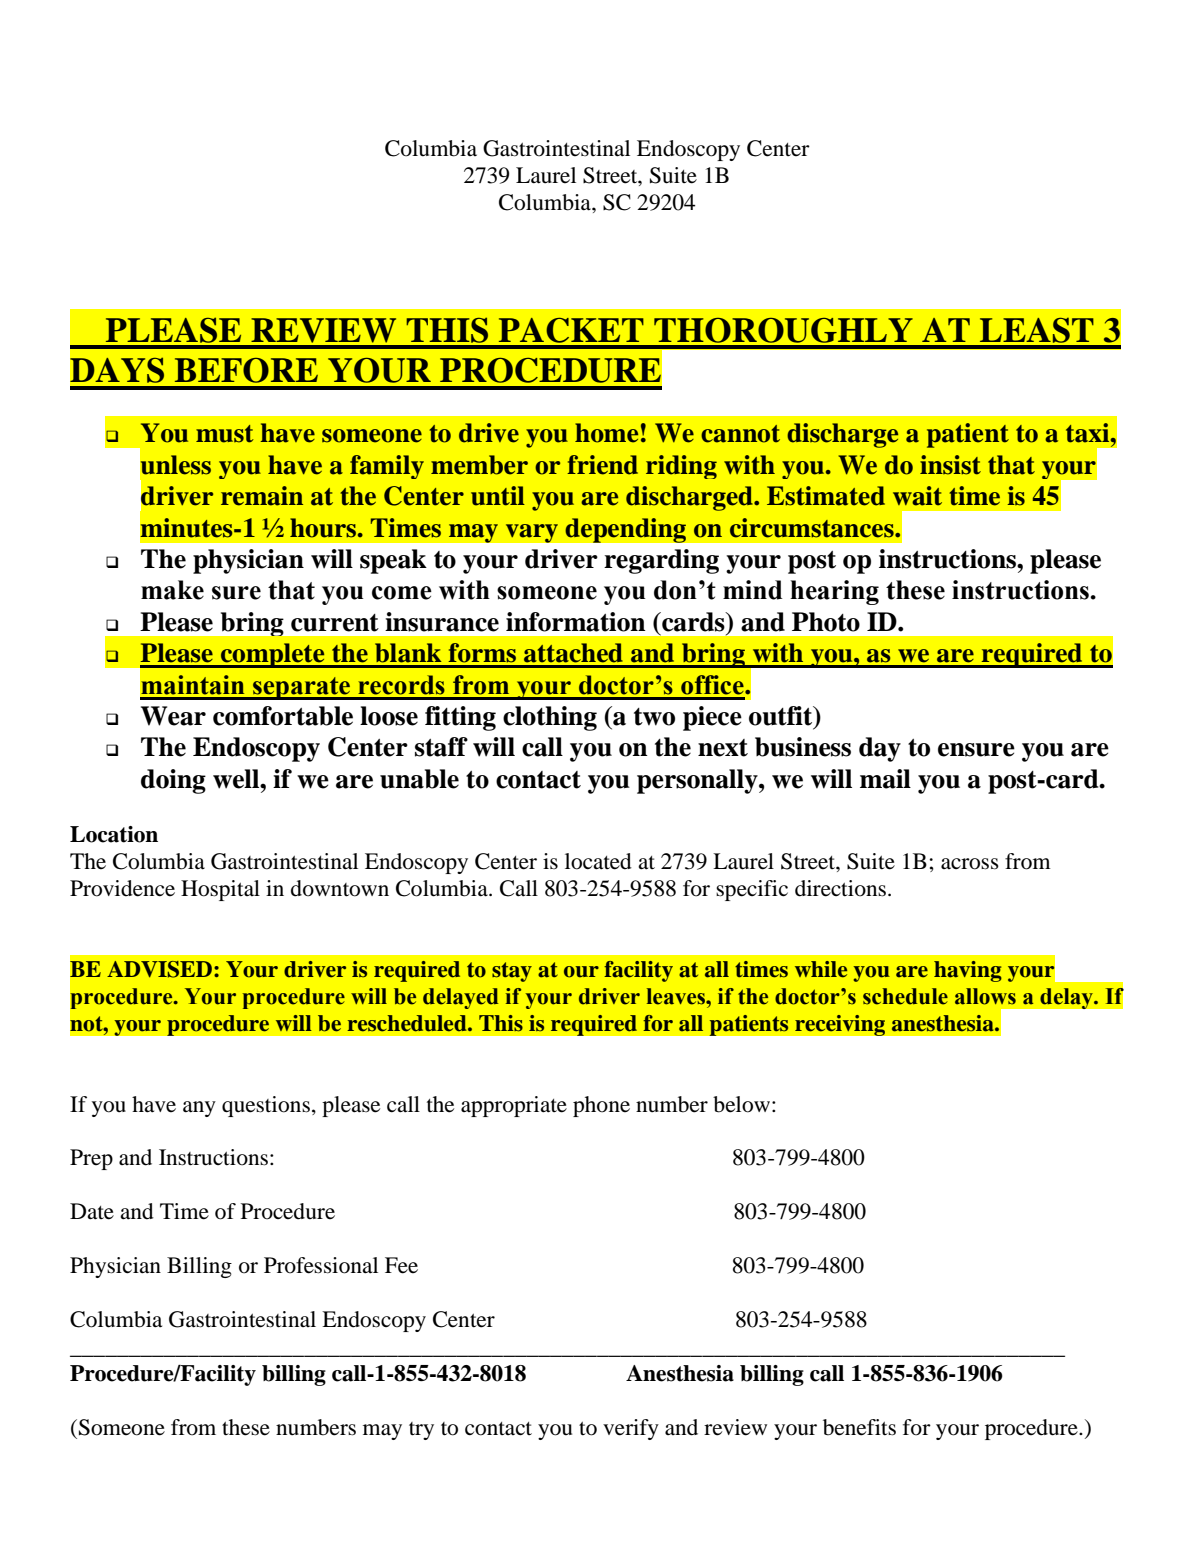 The width and height of the image is (1194, 1545). I want to click on must, so click(225, 434).
